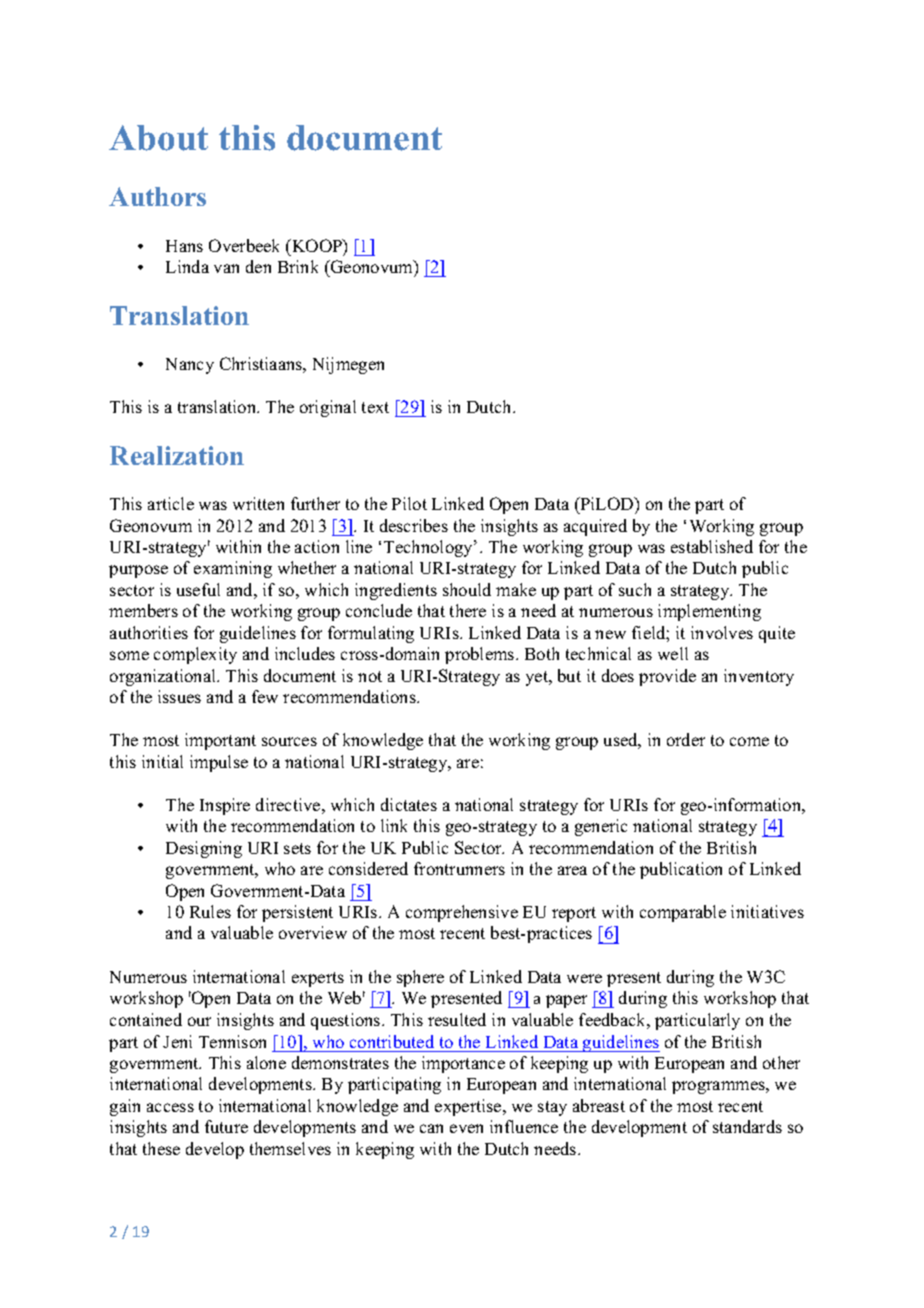 The width and height of the document is (924, 1308). I want to click on Nancy, so click(190, 366).
